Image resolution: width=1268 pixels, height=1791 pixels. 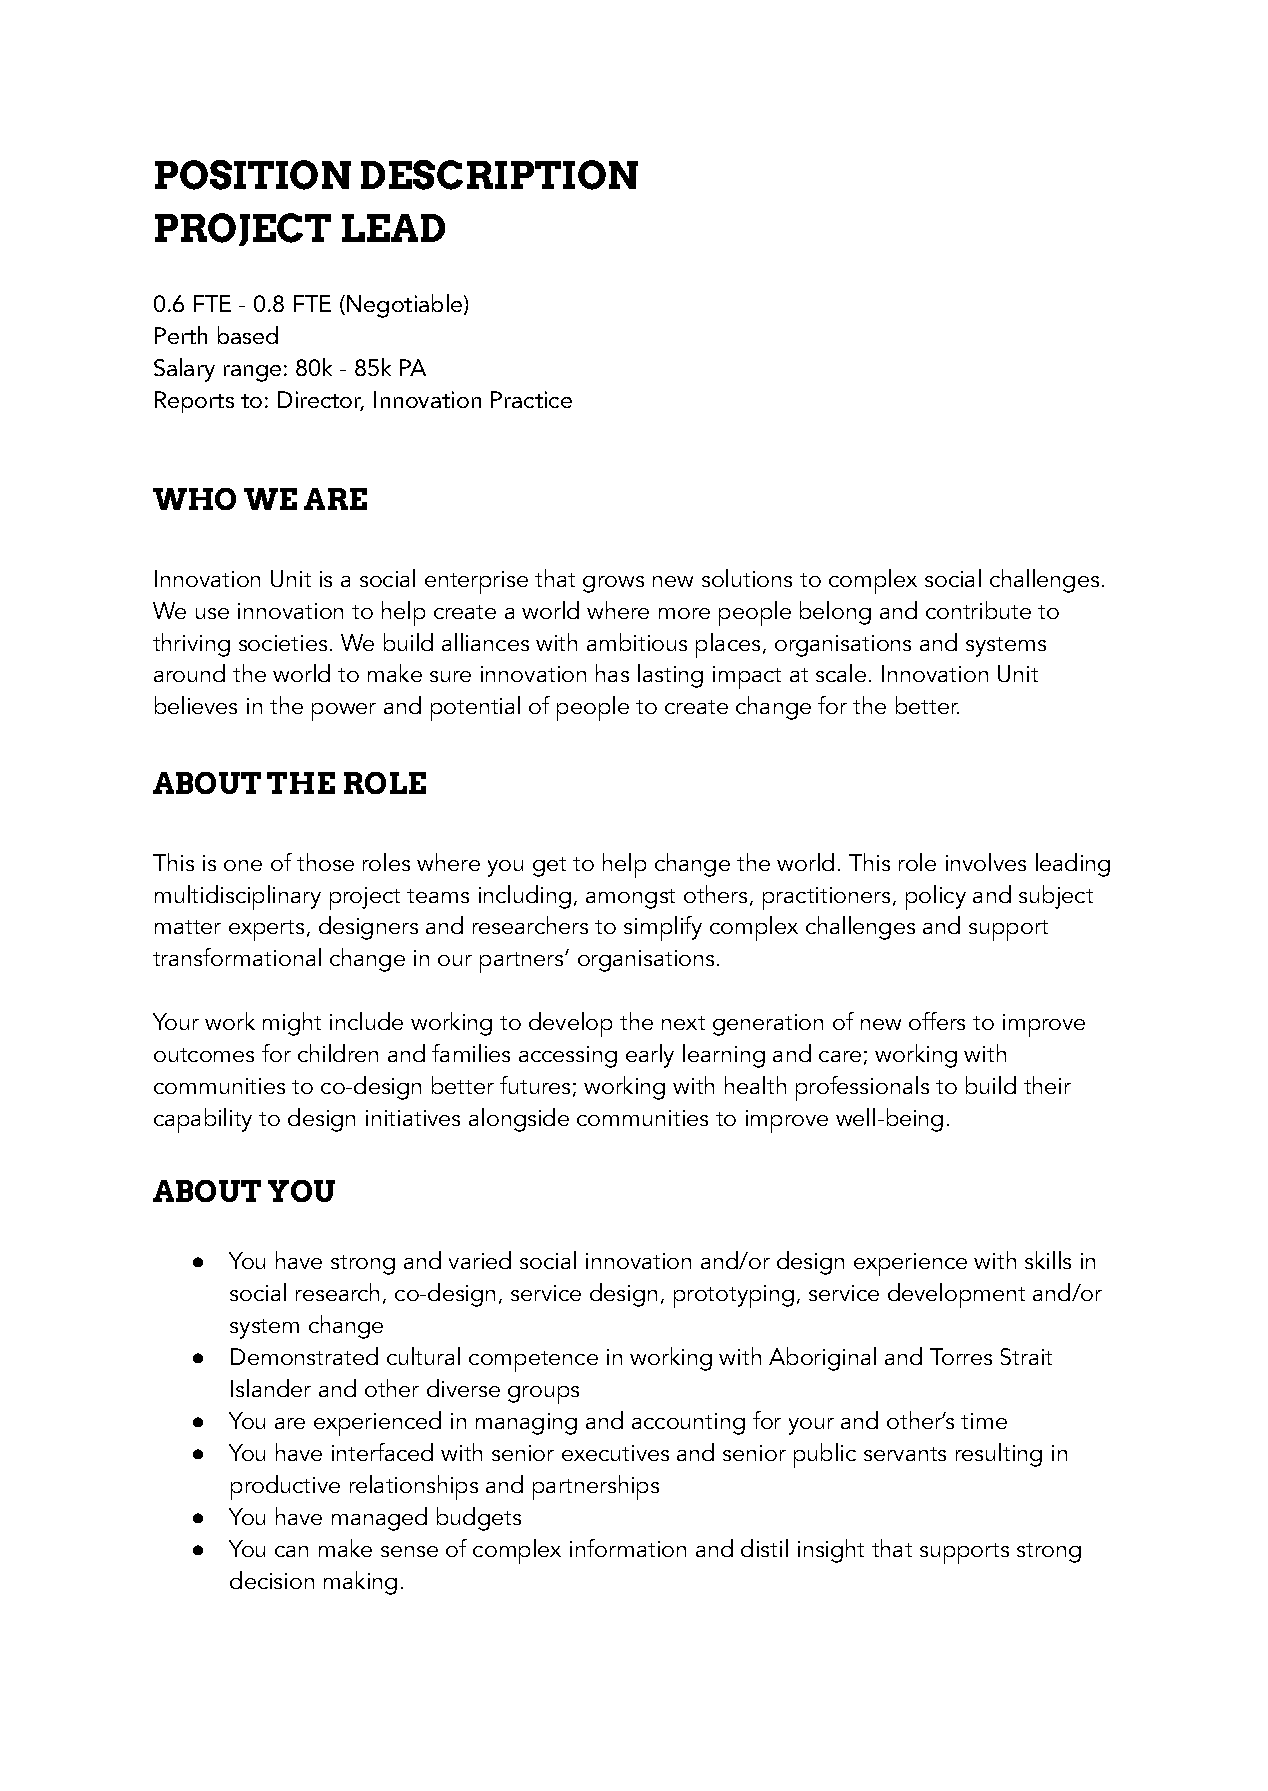 What do you see at coordinates (630, 899) in the document?
I see `amongst` at bounding box center [630, 899].
